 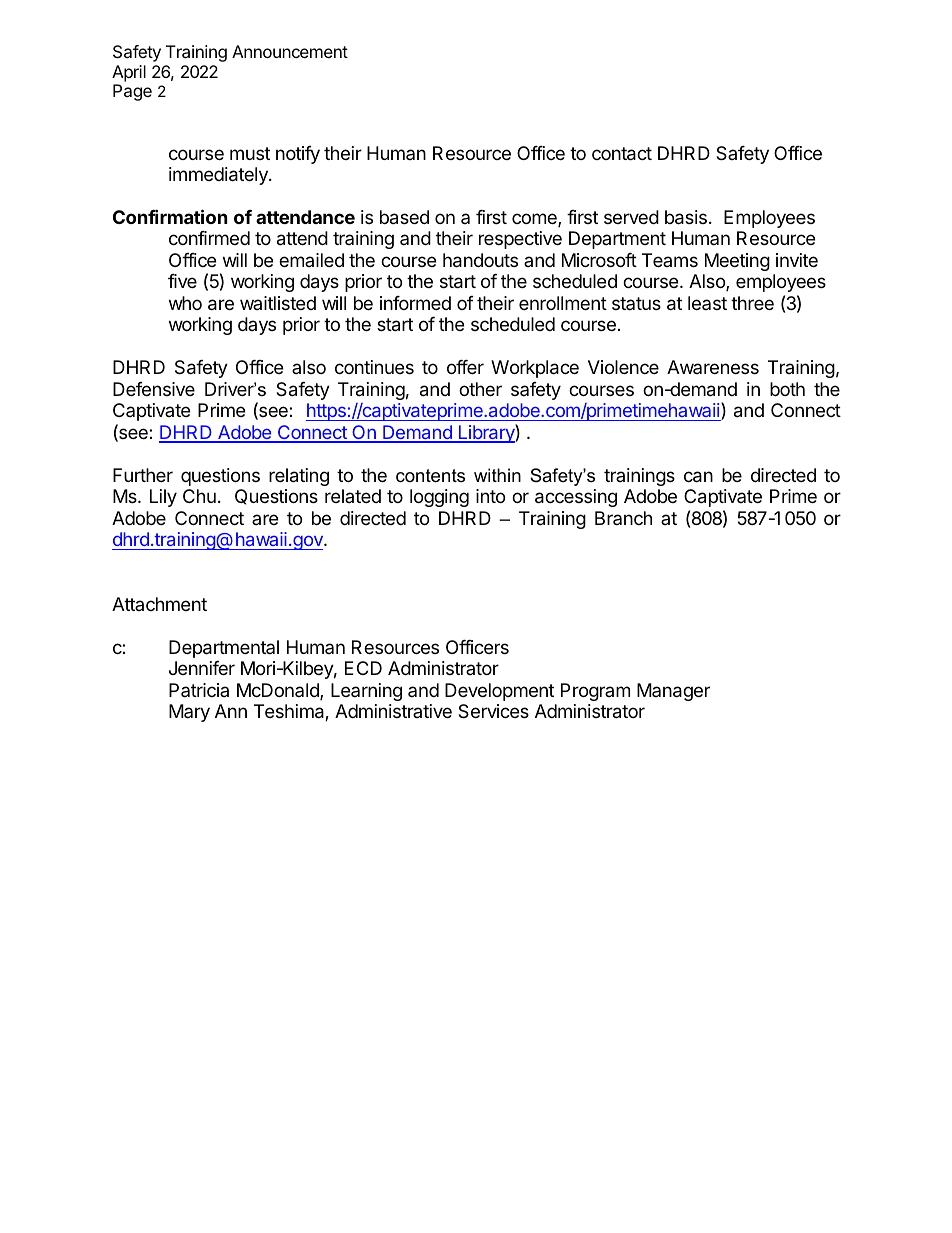 I want to click on Announcement, so click(x=290, y=51).
